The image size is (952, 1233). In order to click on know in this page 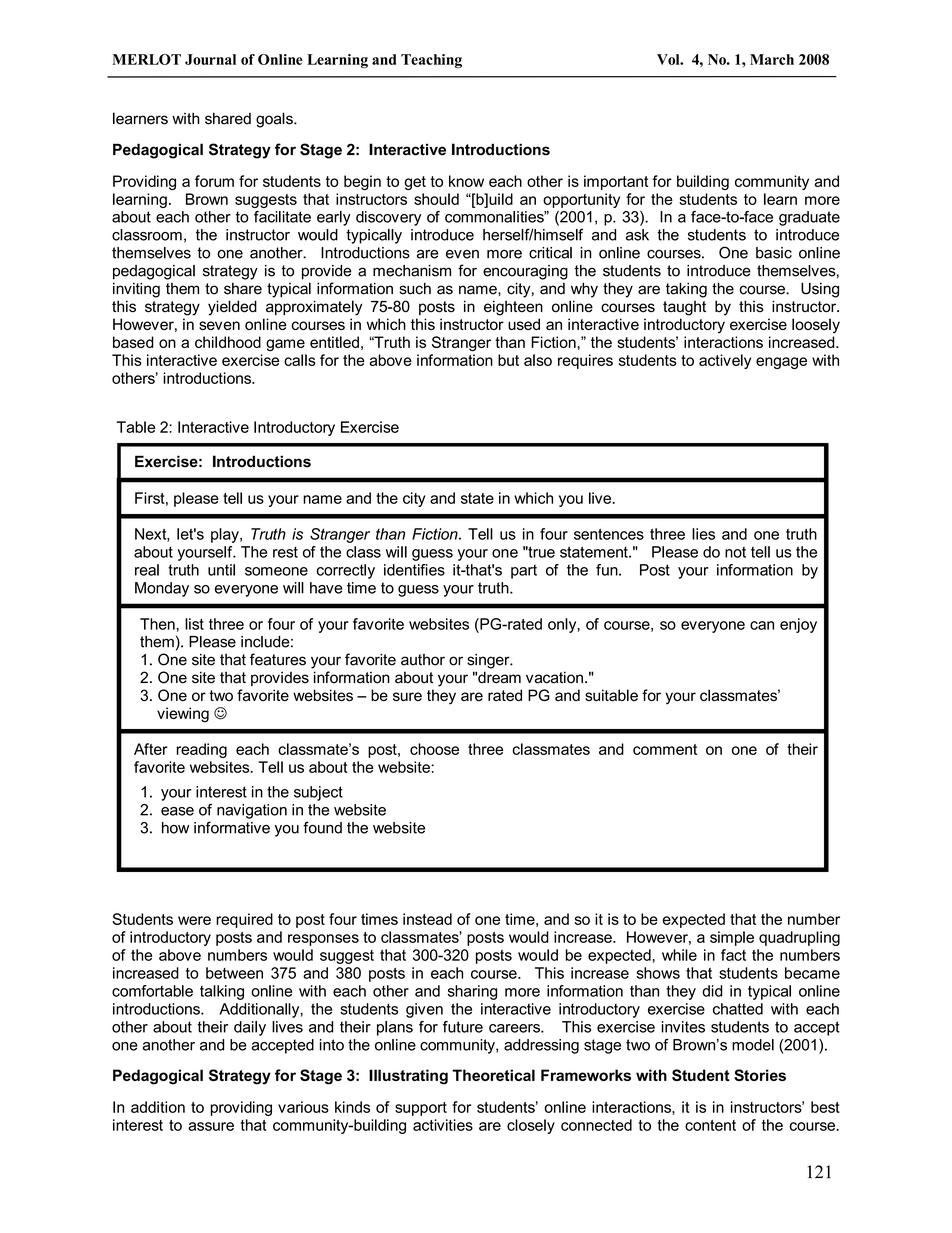, I will do `click(466, 181)`.
